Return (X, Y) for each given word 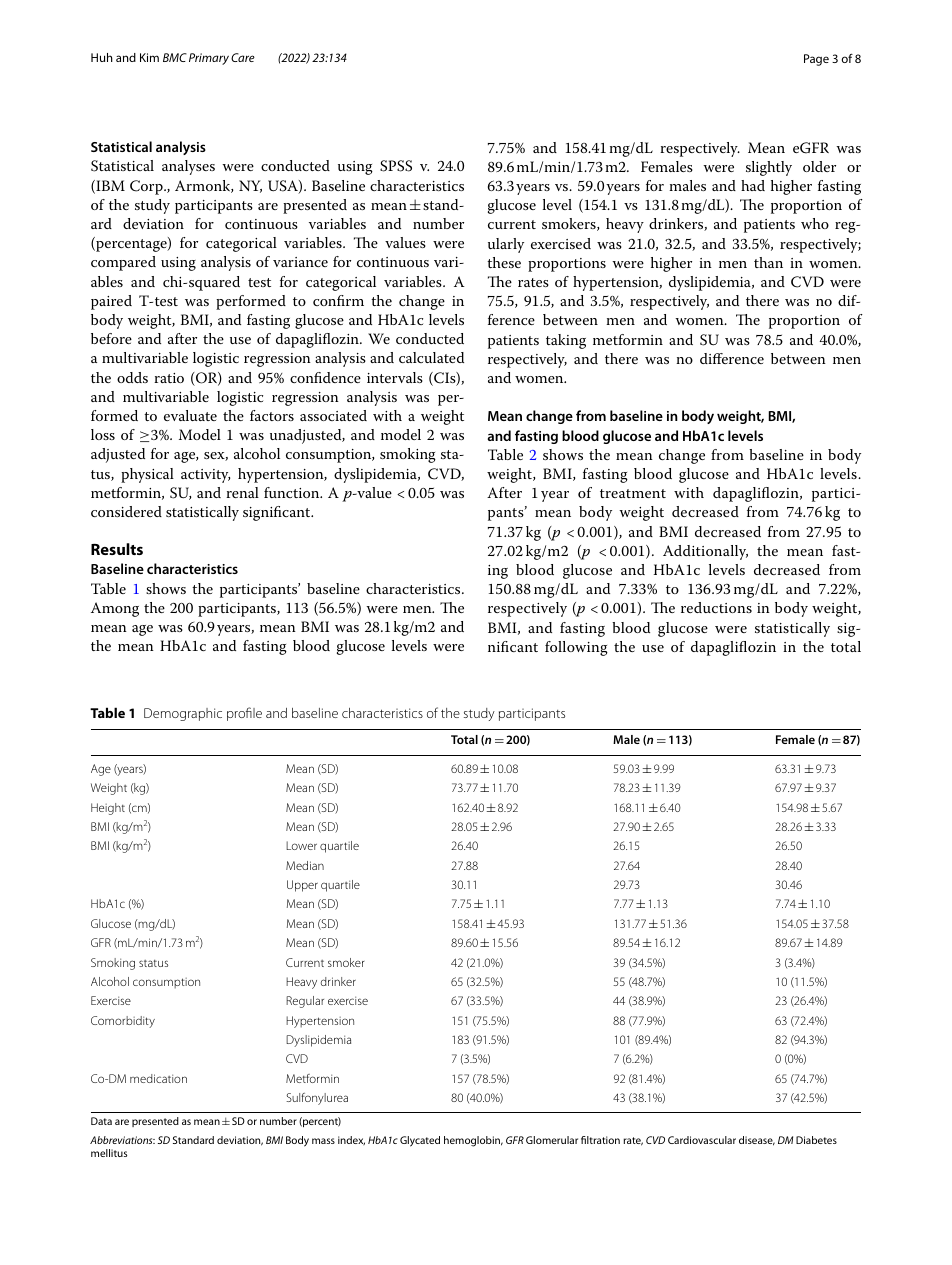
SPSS (396, 166)
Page (816, 60)
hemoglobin (473, 1141)
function (293, 492)
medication (158, 1078)
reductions (716, 607)
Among (115, 609)
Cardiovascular (702, 1140)
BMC (175, 57)
